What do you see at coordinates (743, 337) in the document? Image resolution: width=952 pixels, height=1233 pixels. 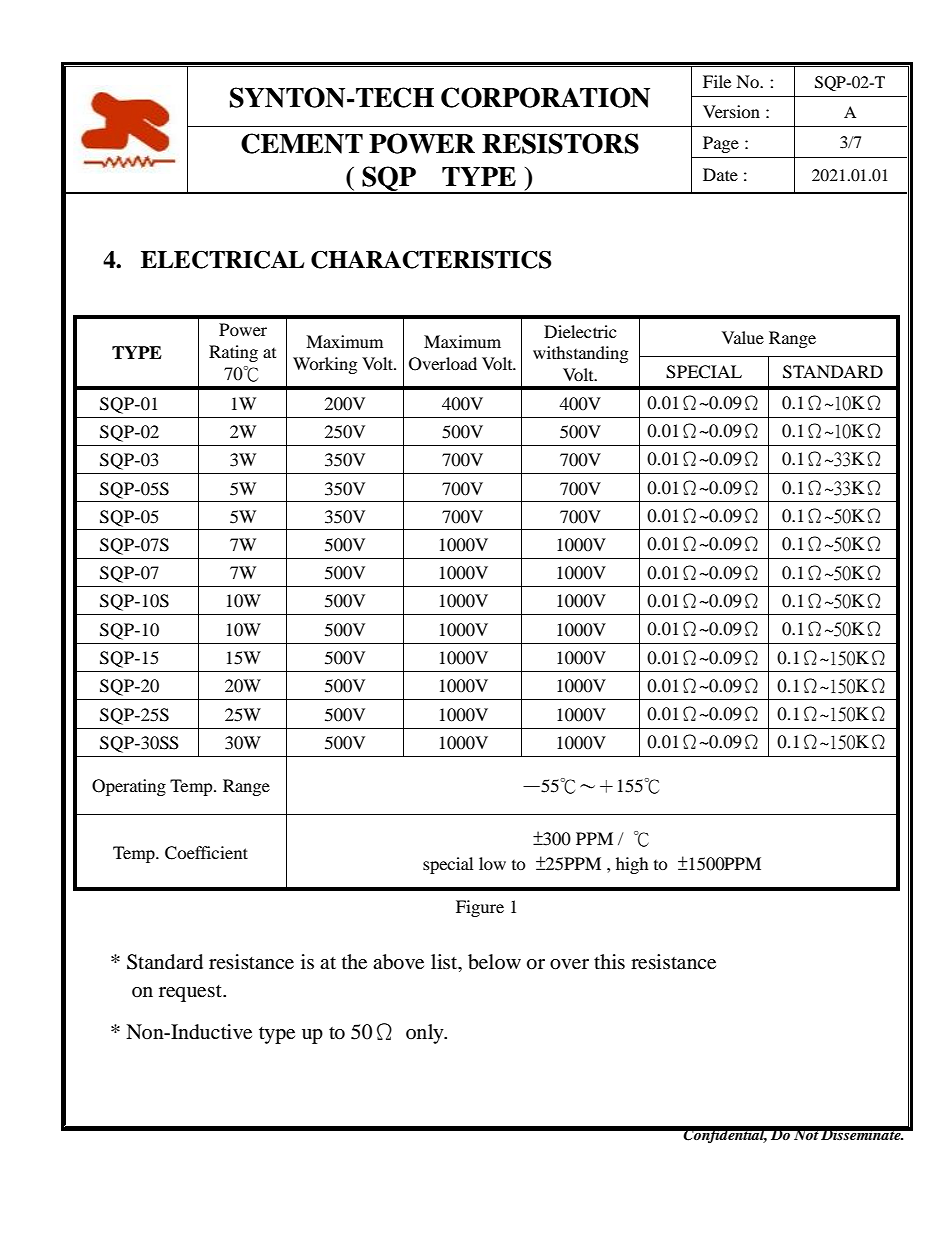 I see `Value` at bounding box center [743, 337].
